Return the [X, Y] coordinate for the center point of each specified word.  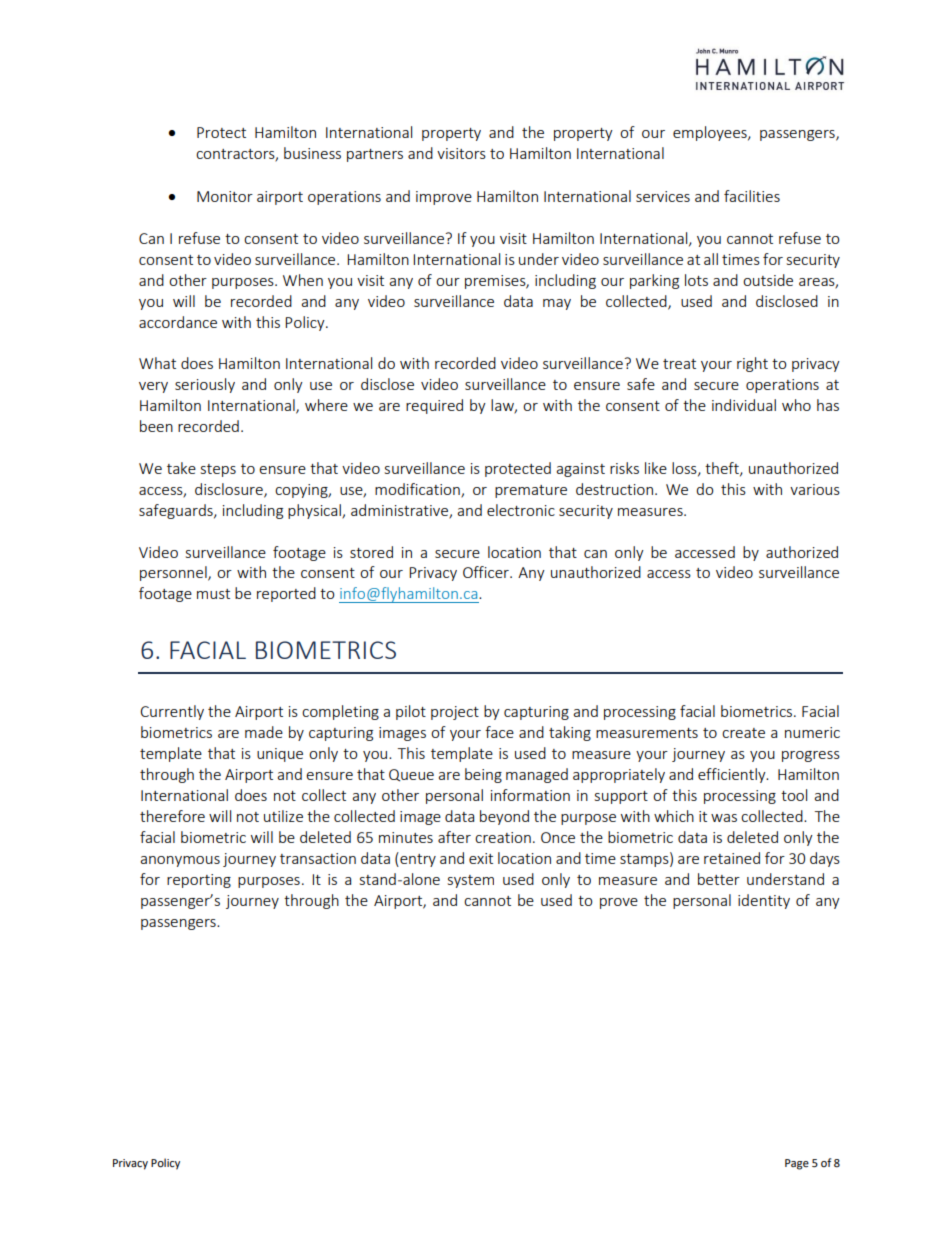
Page [797, 1164]
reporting [199, 881]
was [724, 818]
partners [375, 155]
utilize [283, 816]
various [815, 489]
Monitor [225, 196]
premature [531, 491]
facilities [752, 196]
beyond [504, 817]
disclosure [230, 490]
